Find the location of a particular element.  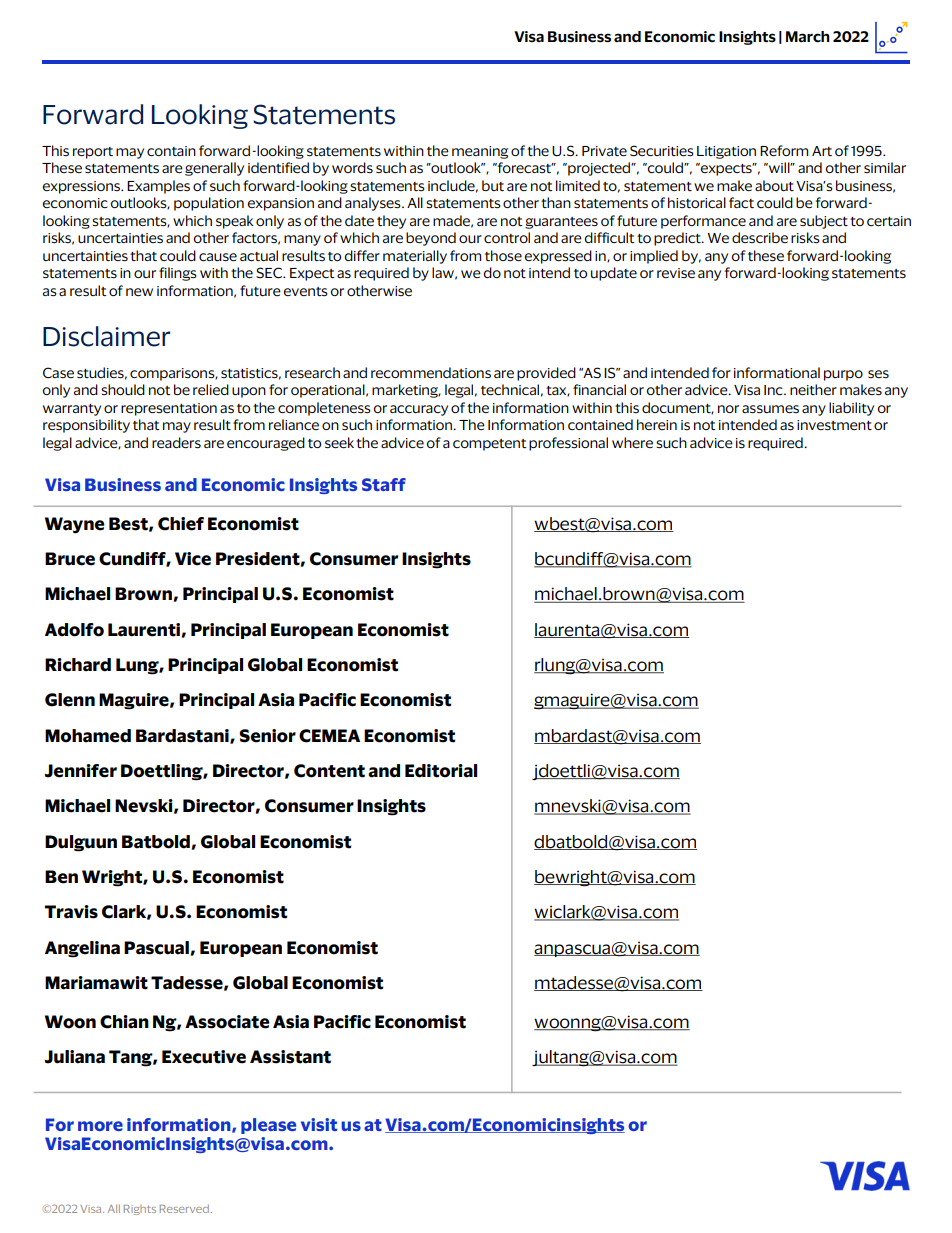

readers is located at coordinates (176, 443).
